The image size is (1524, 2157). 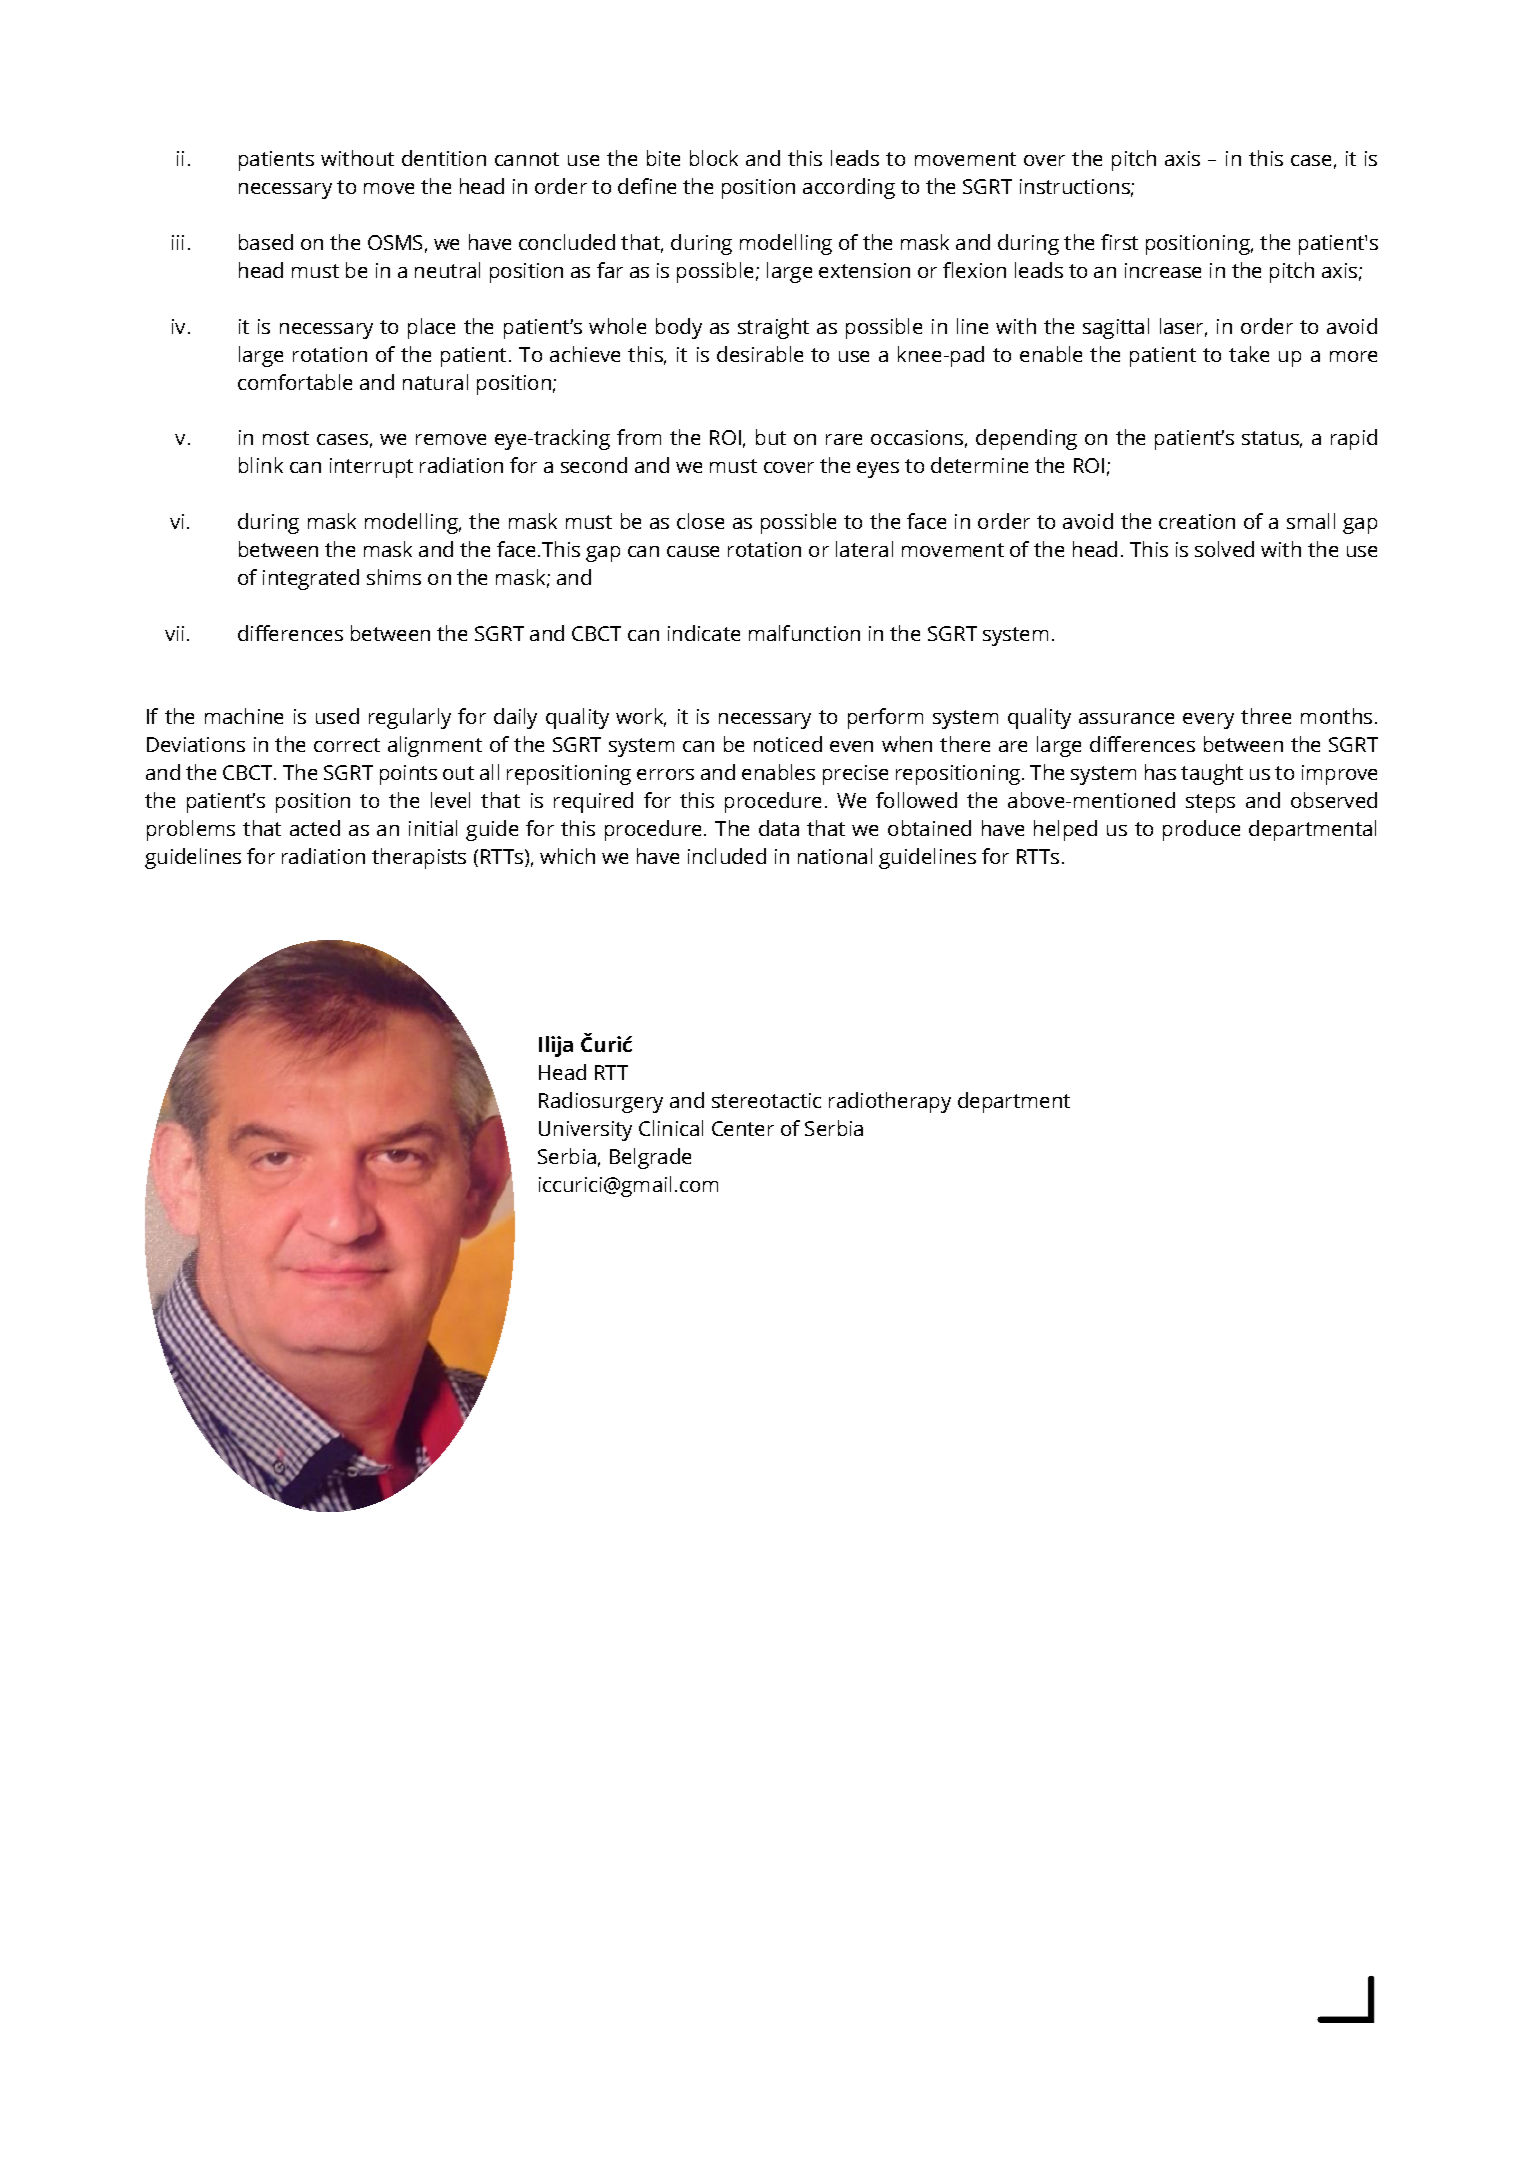 What do you see at coordinates (743, 1128) in the screenshot?
I see `Center` at bounding box center [743, 1128].
